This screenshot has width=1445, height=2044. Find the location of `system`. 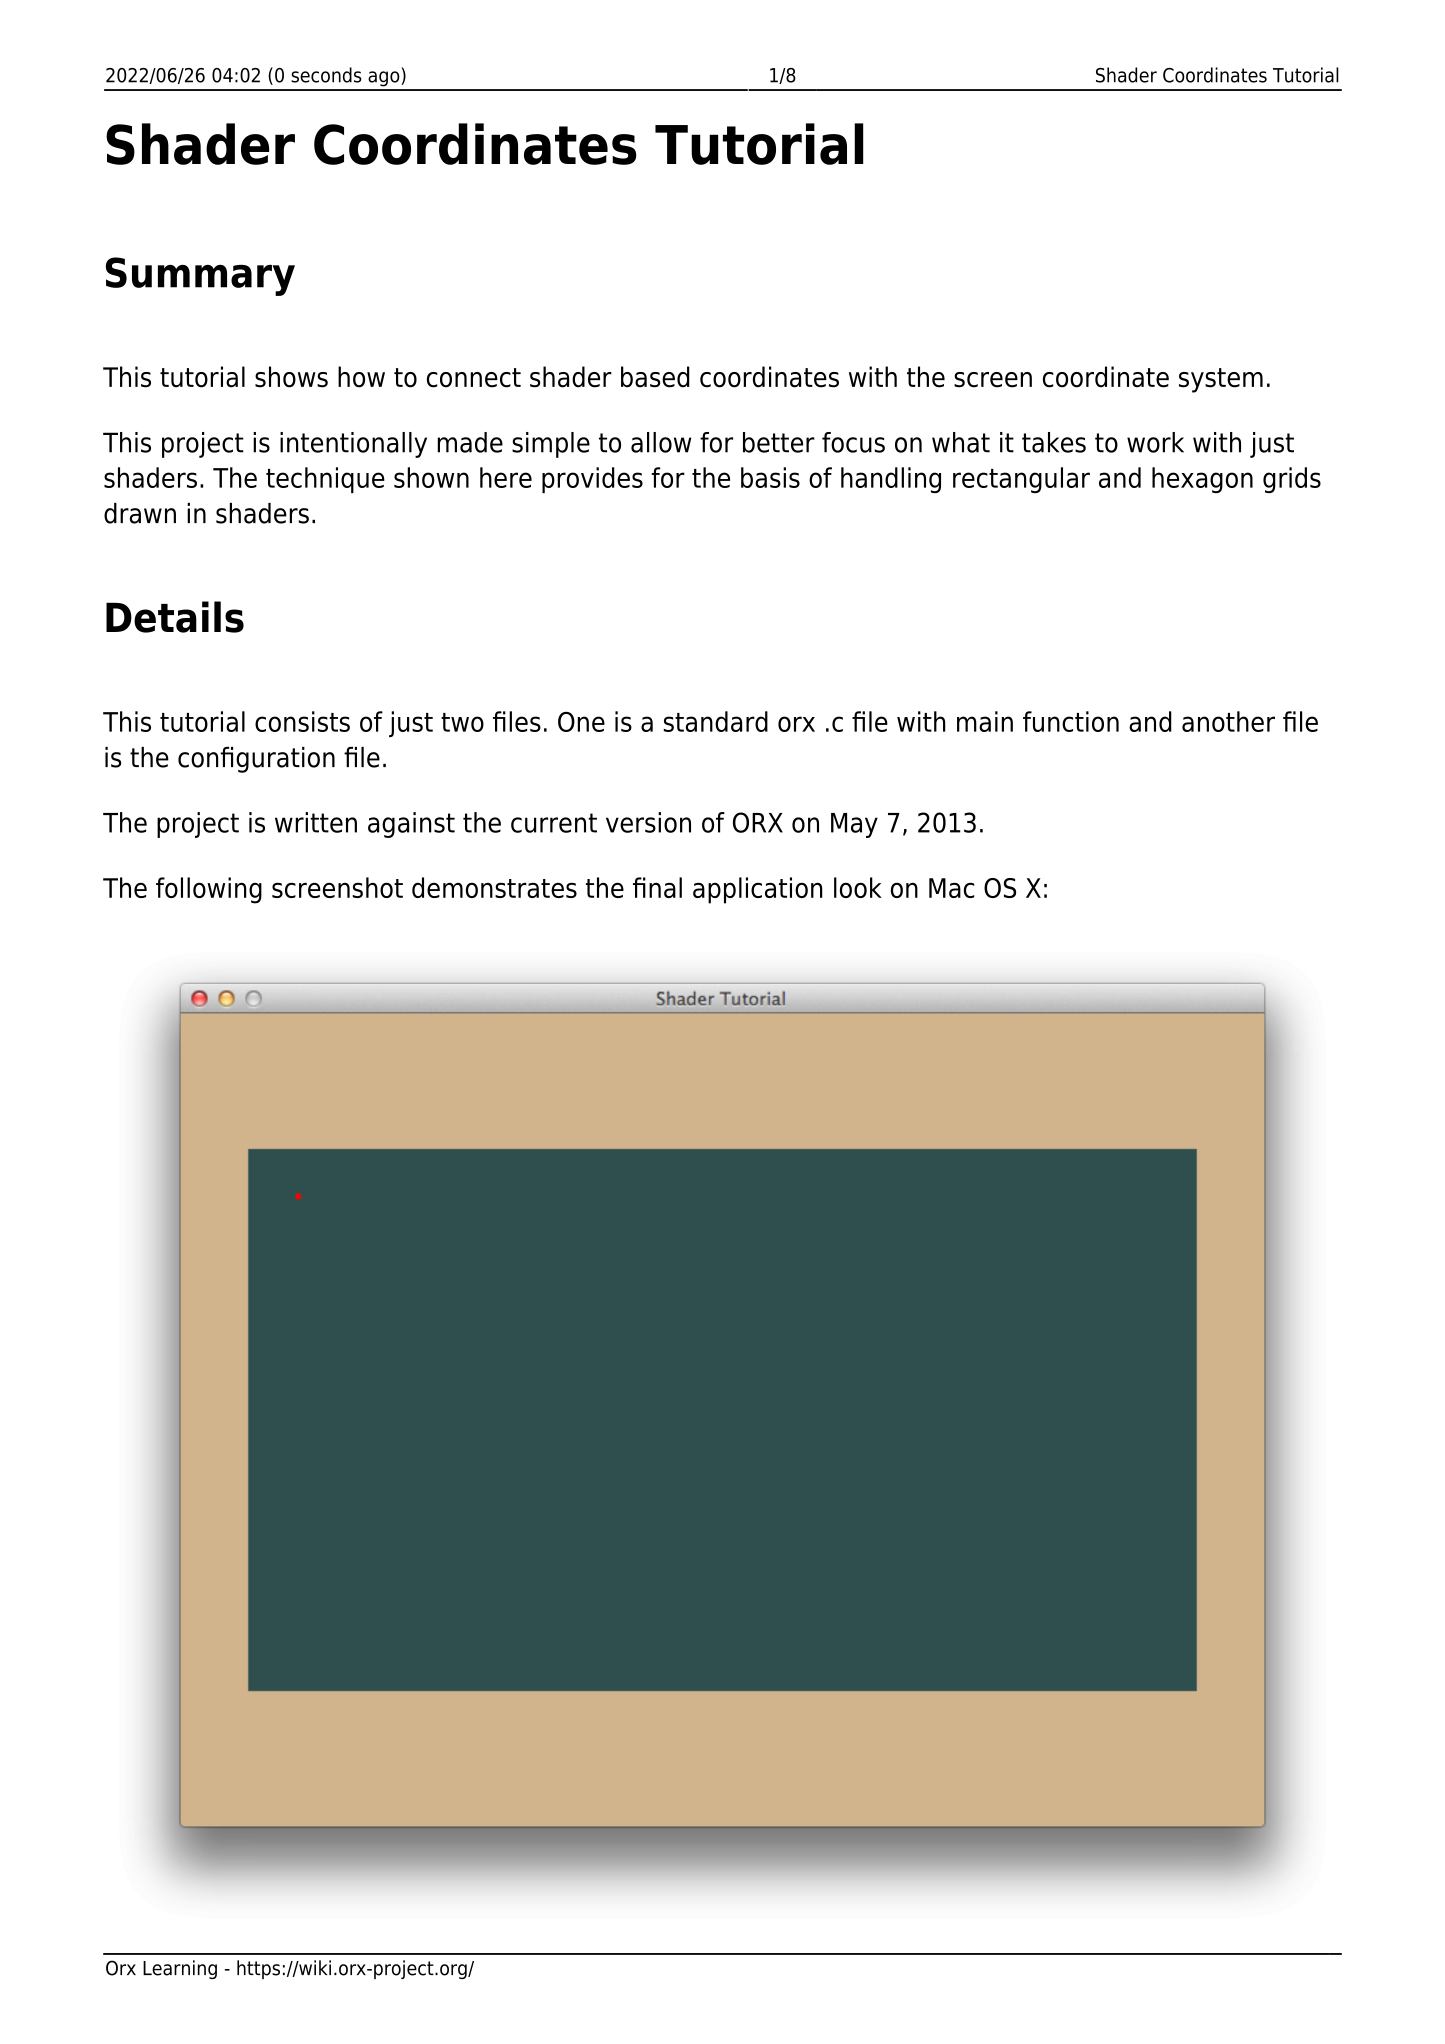

system is located at coordinates (1221, 380).
